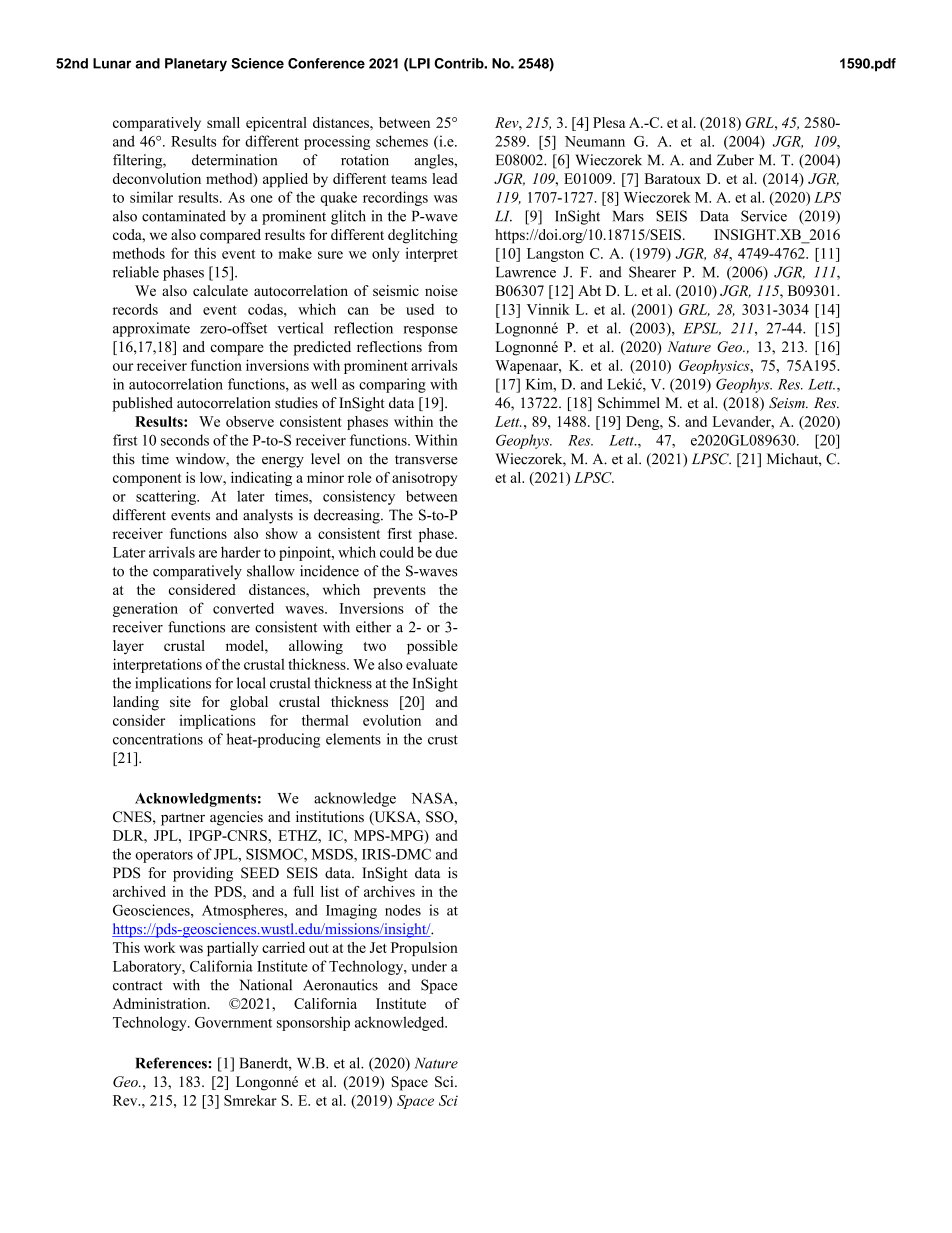  I want to click on evaluate, so click(432, 664).
